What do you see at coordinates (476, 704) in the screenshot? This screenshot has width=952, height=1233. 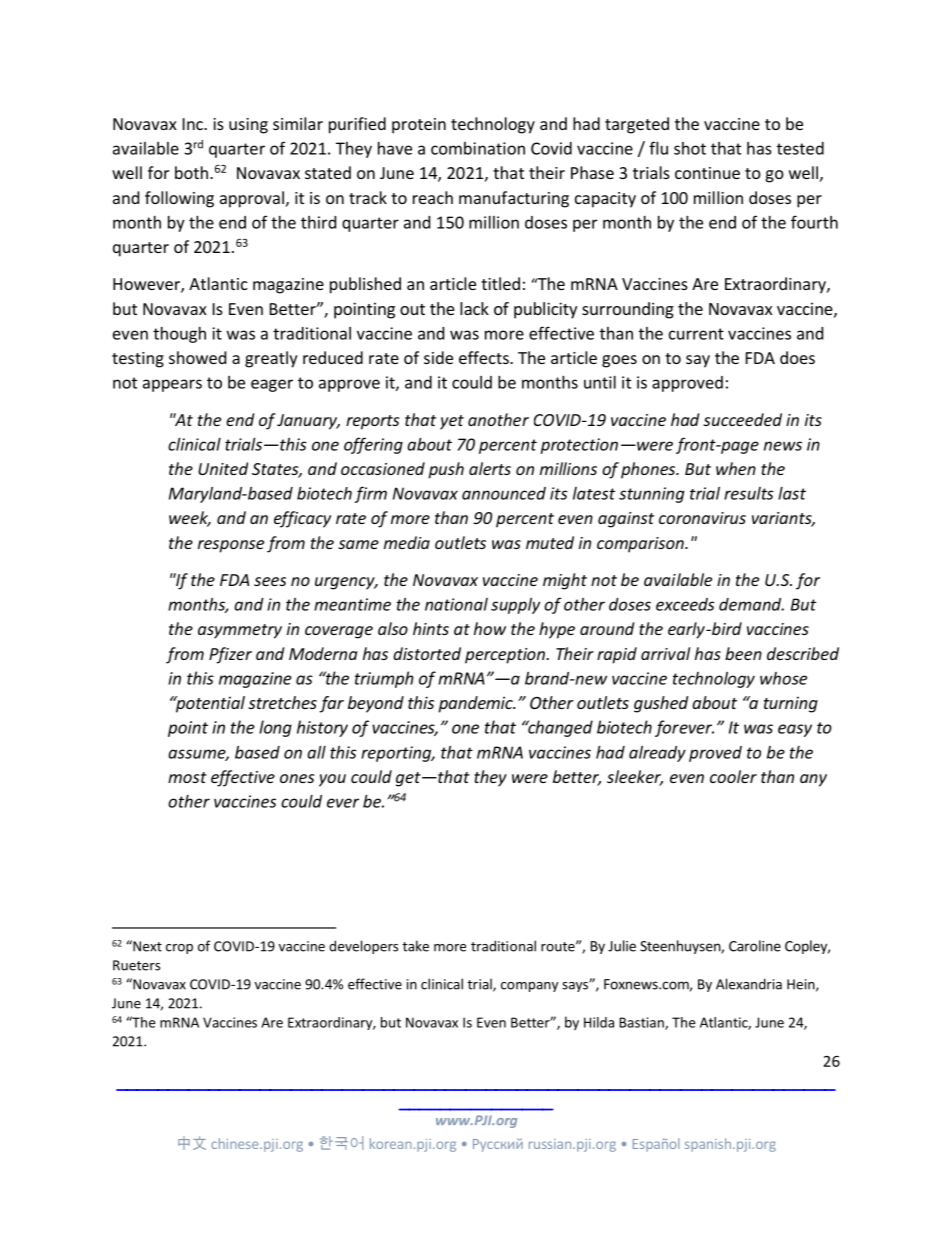 I see `pandemic` at bounding box center [476, 704].
